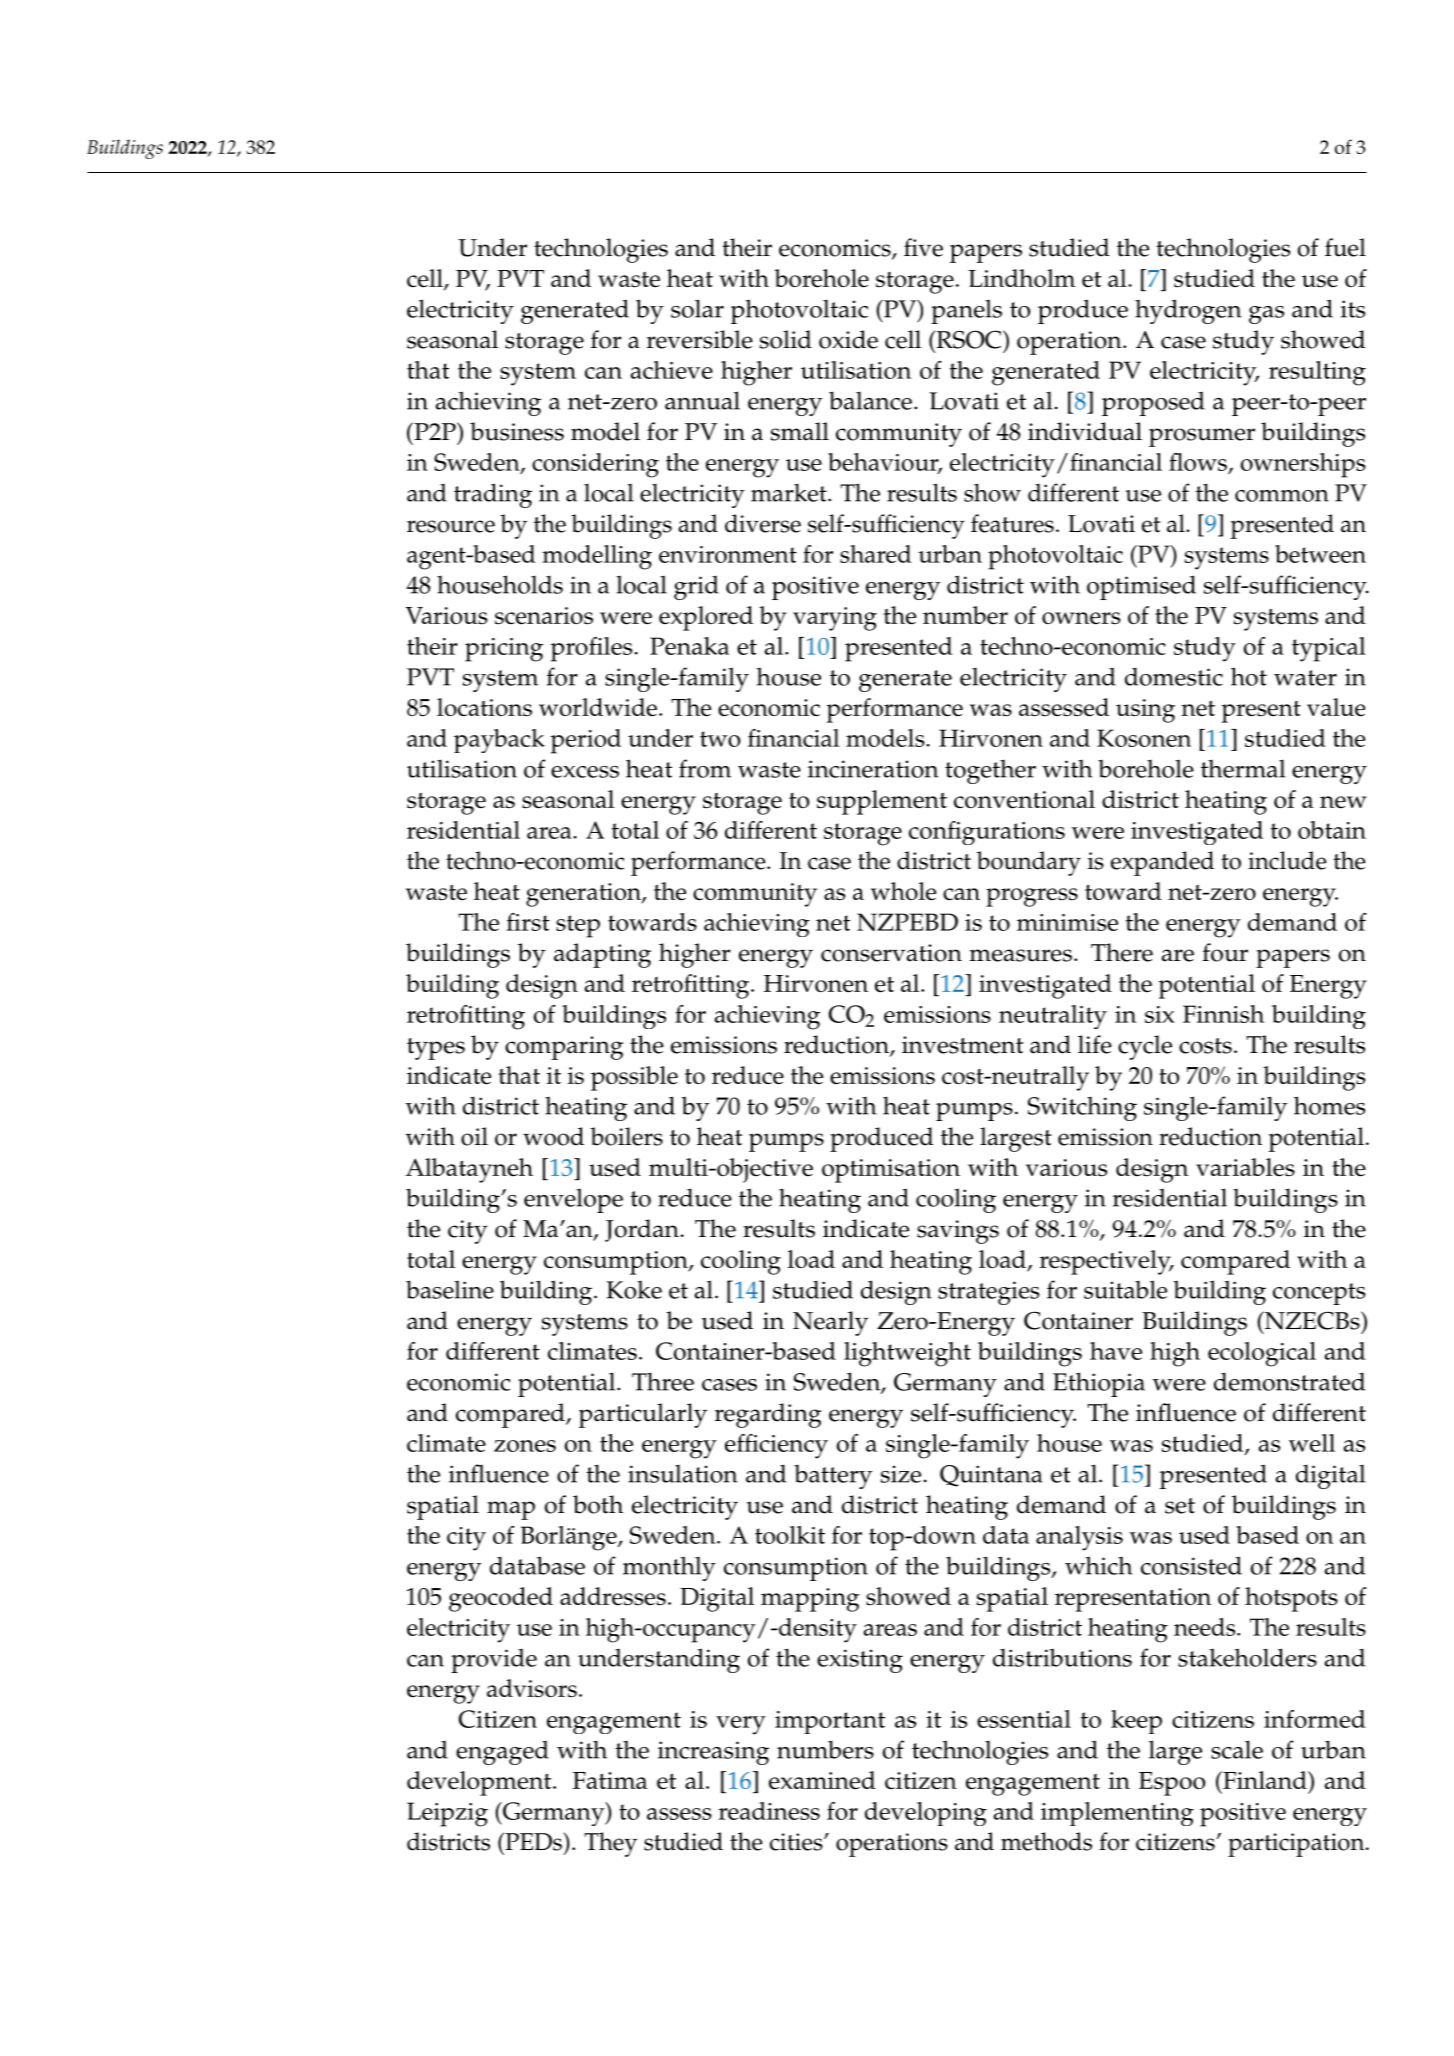 This screenshot has height=2056, width=1454. What do you see at coordinates (1265, 1780) in the screenshot?
I see `Finland` at bounding box center [1265, 1780].
